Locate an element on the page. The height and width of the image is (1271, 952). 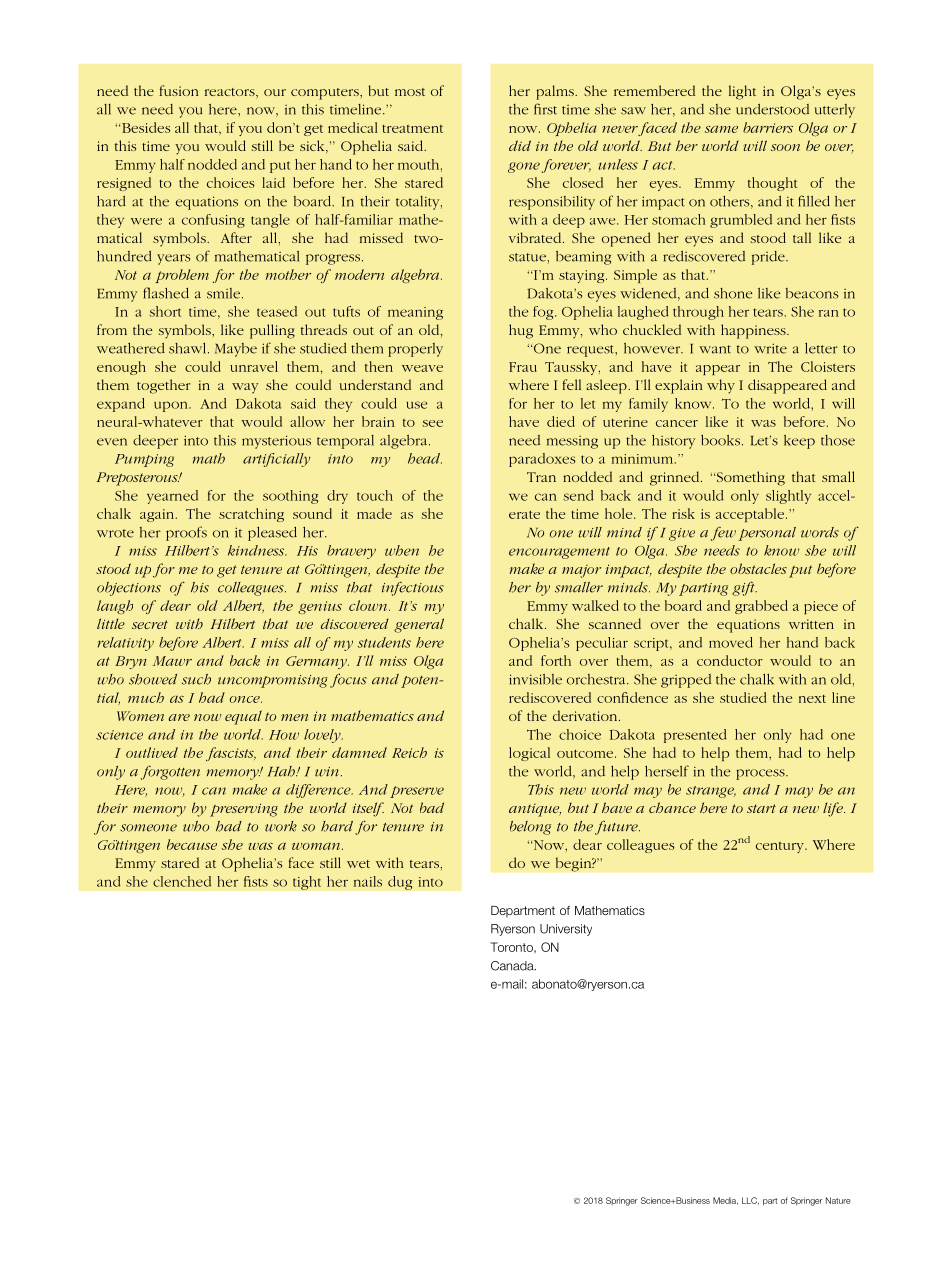
did is located at coordinates (520, 145).
